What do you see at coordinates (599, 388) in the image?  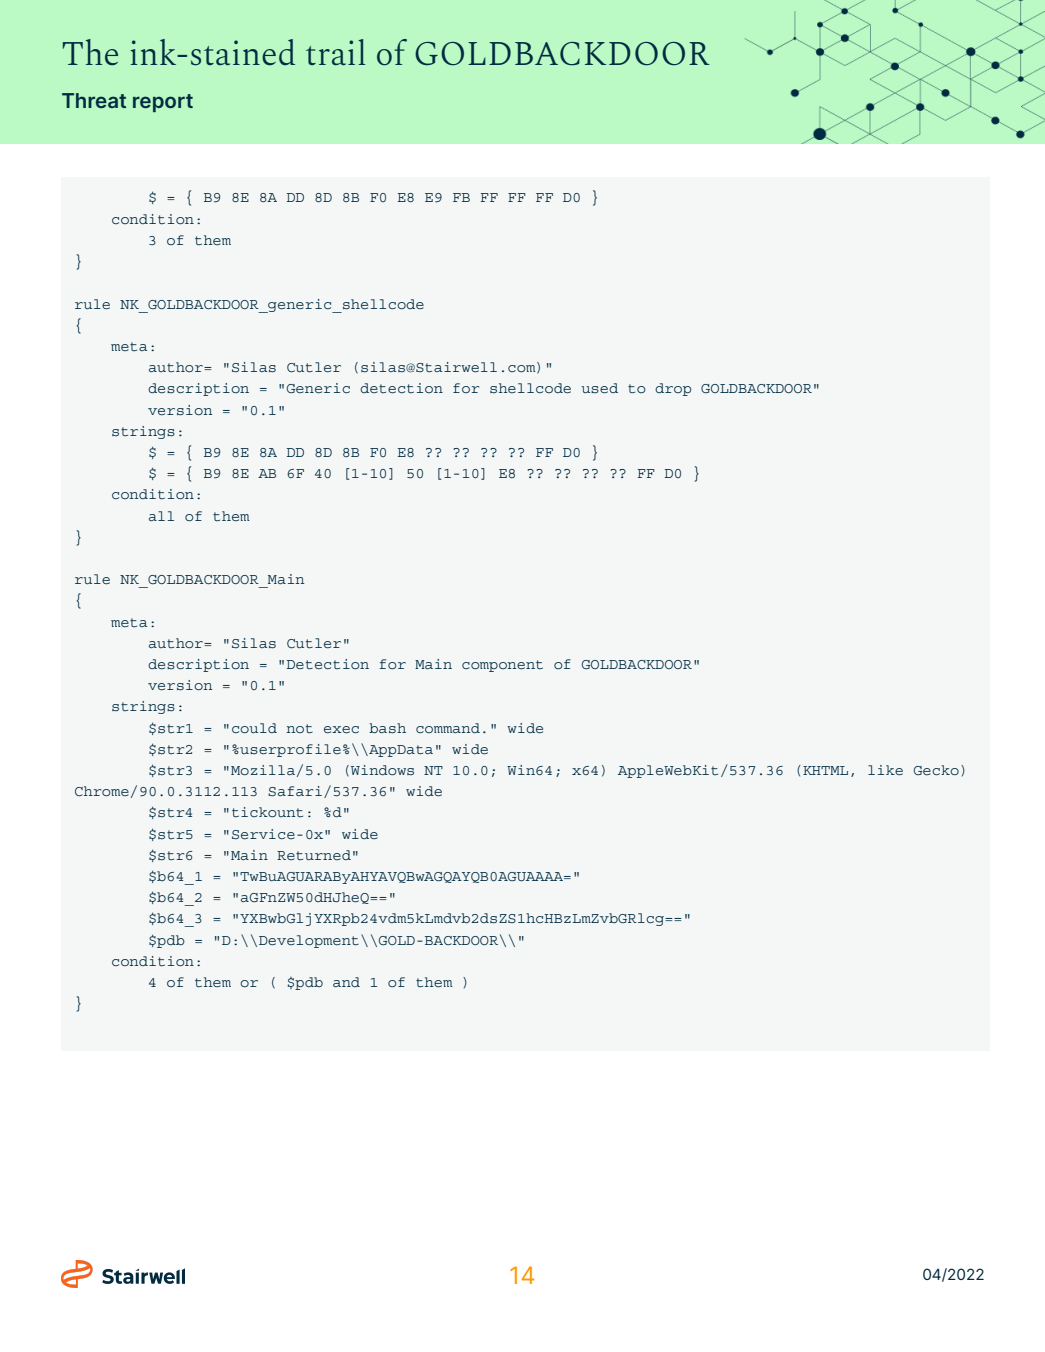 I see `used` at bounding box center [599, 388].
